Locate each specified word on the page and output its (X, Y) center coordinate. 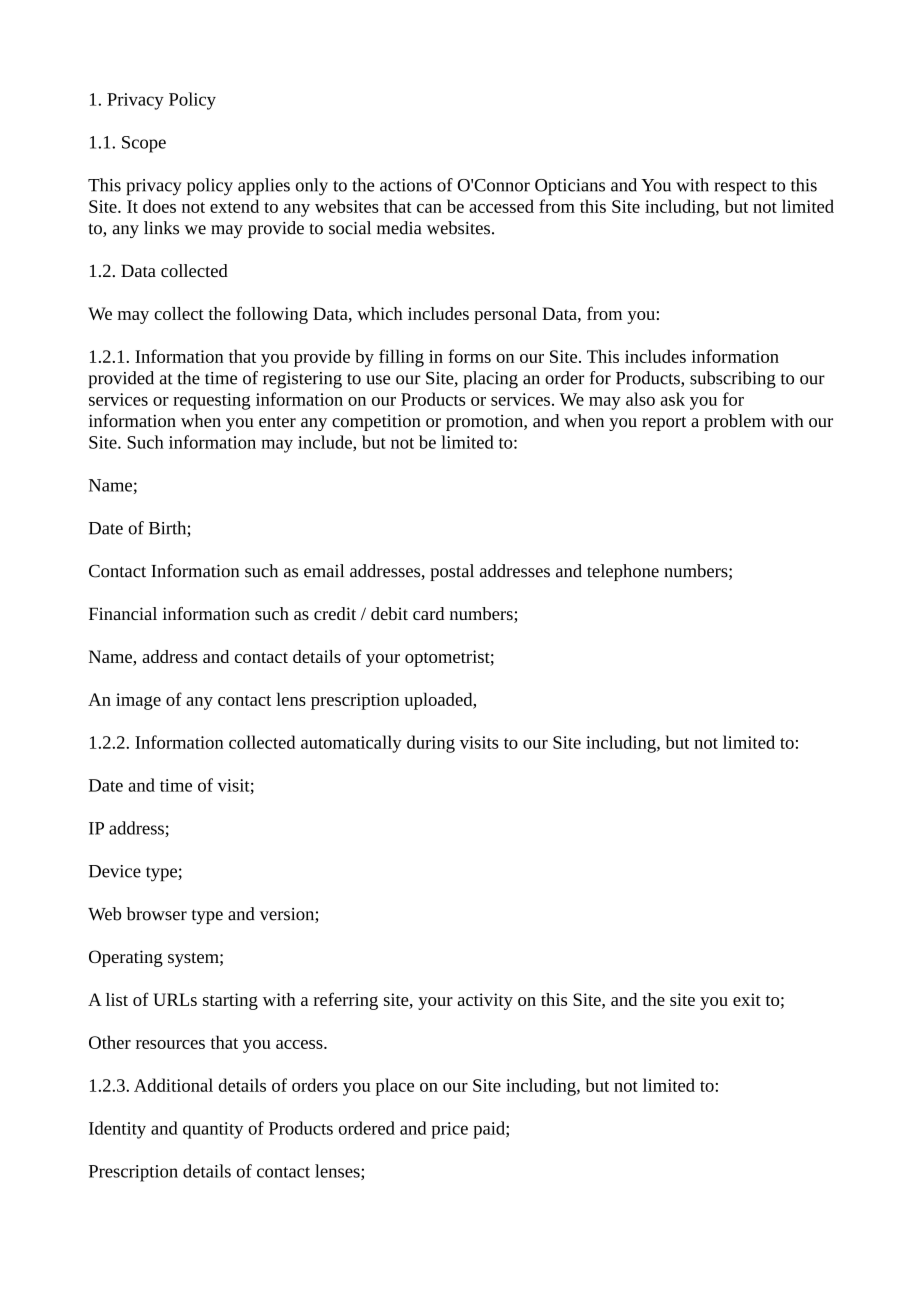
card (428, 613)
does (159, 206)
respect (740, 188)
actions (406, 185)
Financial (123, 613)
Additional (173, 1085)
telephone (623, 572)
